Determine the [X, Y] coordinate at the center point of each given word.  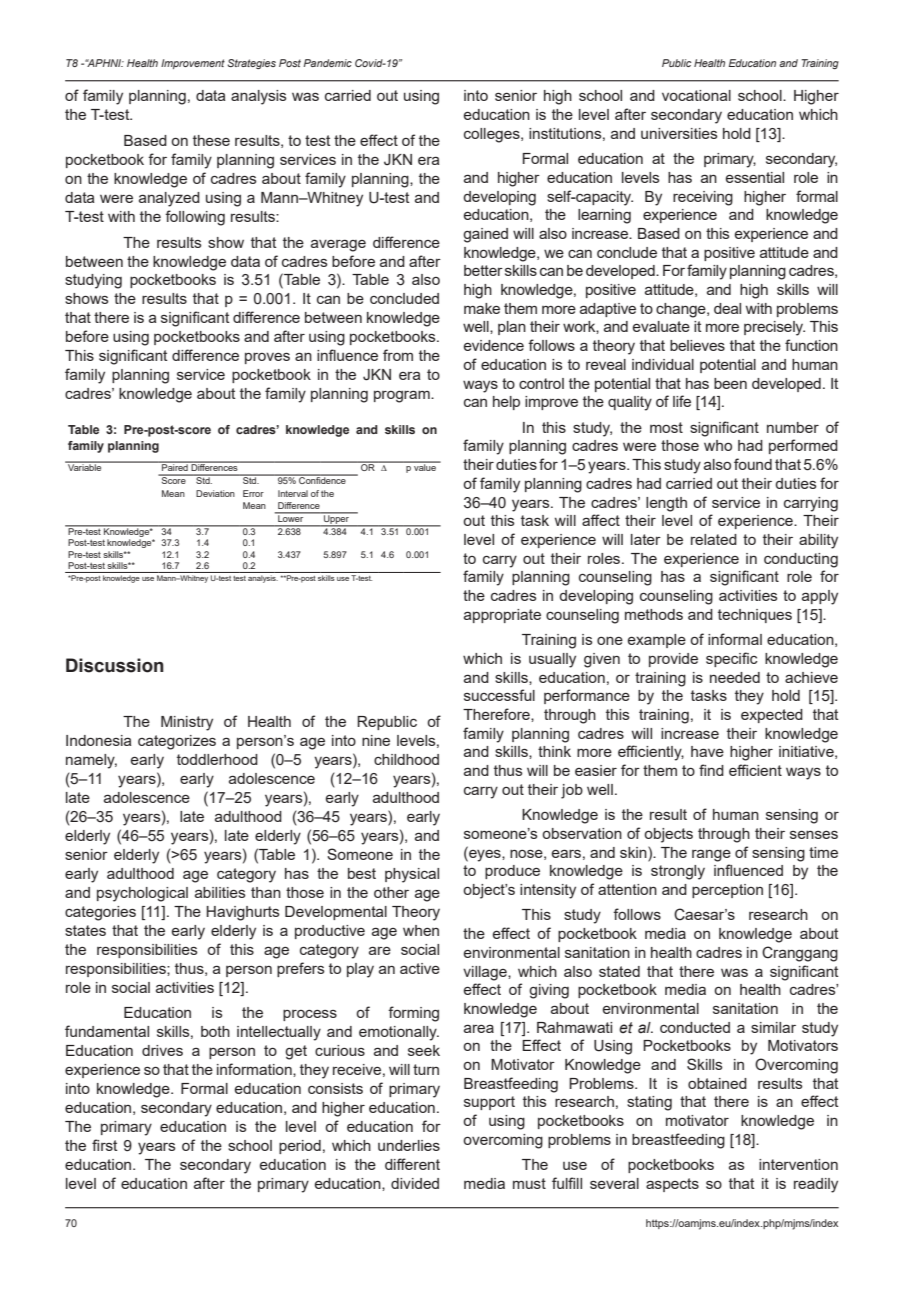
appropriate [502, 616]
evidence [494, 345]
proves [267, 358]
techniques [755, 616]
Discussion [115, 665]
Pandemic [328, 63]
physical [412, 875]
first [105, 1145]
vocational [696, 95]
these [211, 140]
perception [727, 891]
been [730, 383]
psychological [142, 894]
